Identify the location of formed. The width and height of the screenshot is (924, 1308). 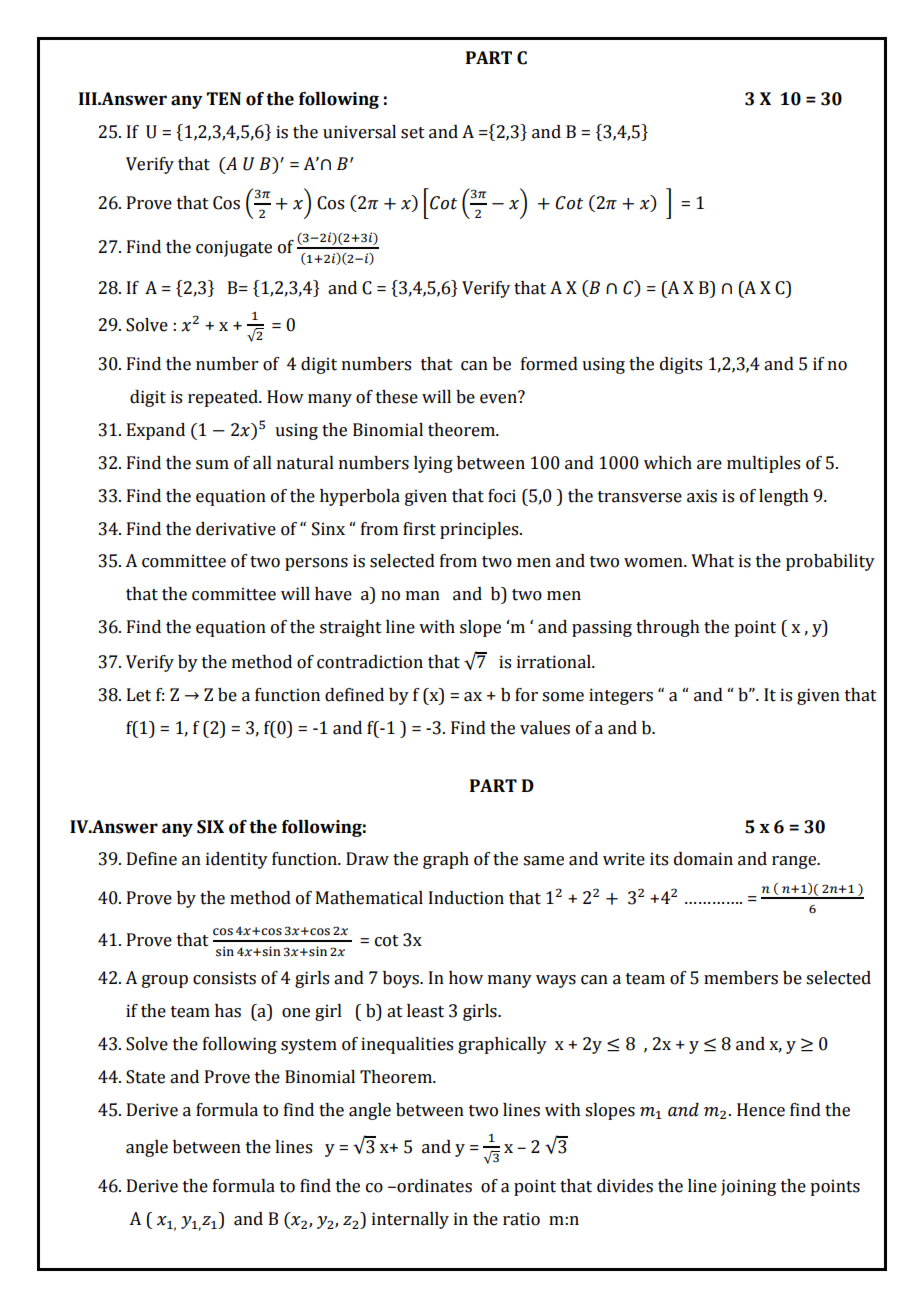
(549, 364).
